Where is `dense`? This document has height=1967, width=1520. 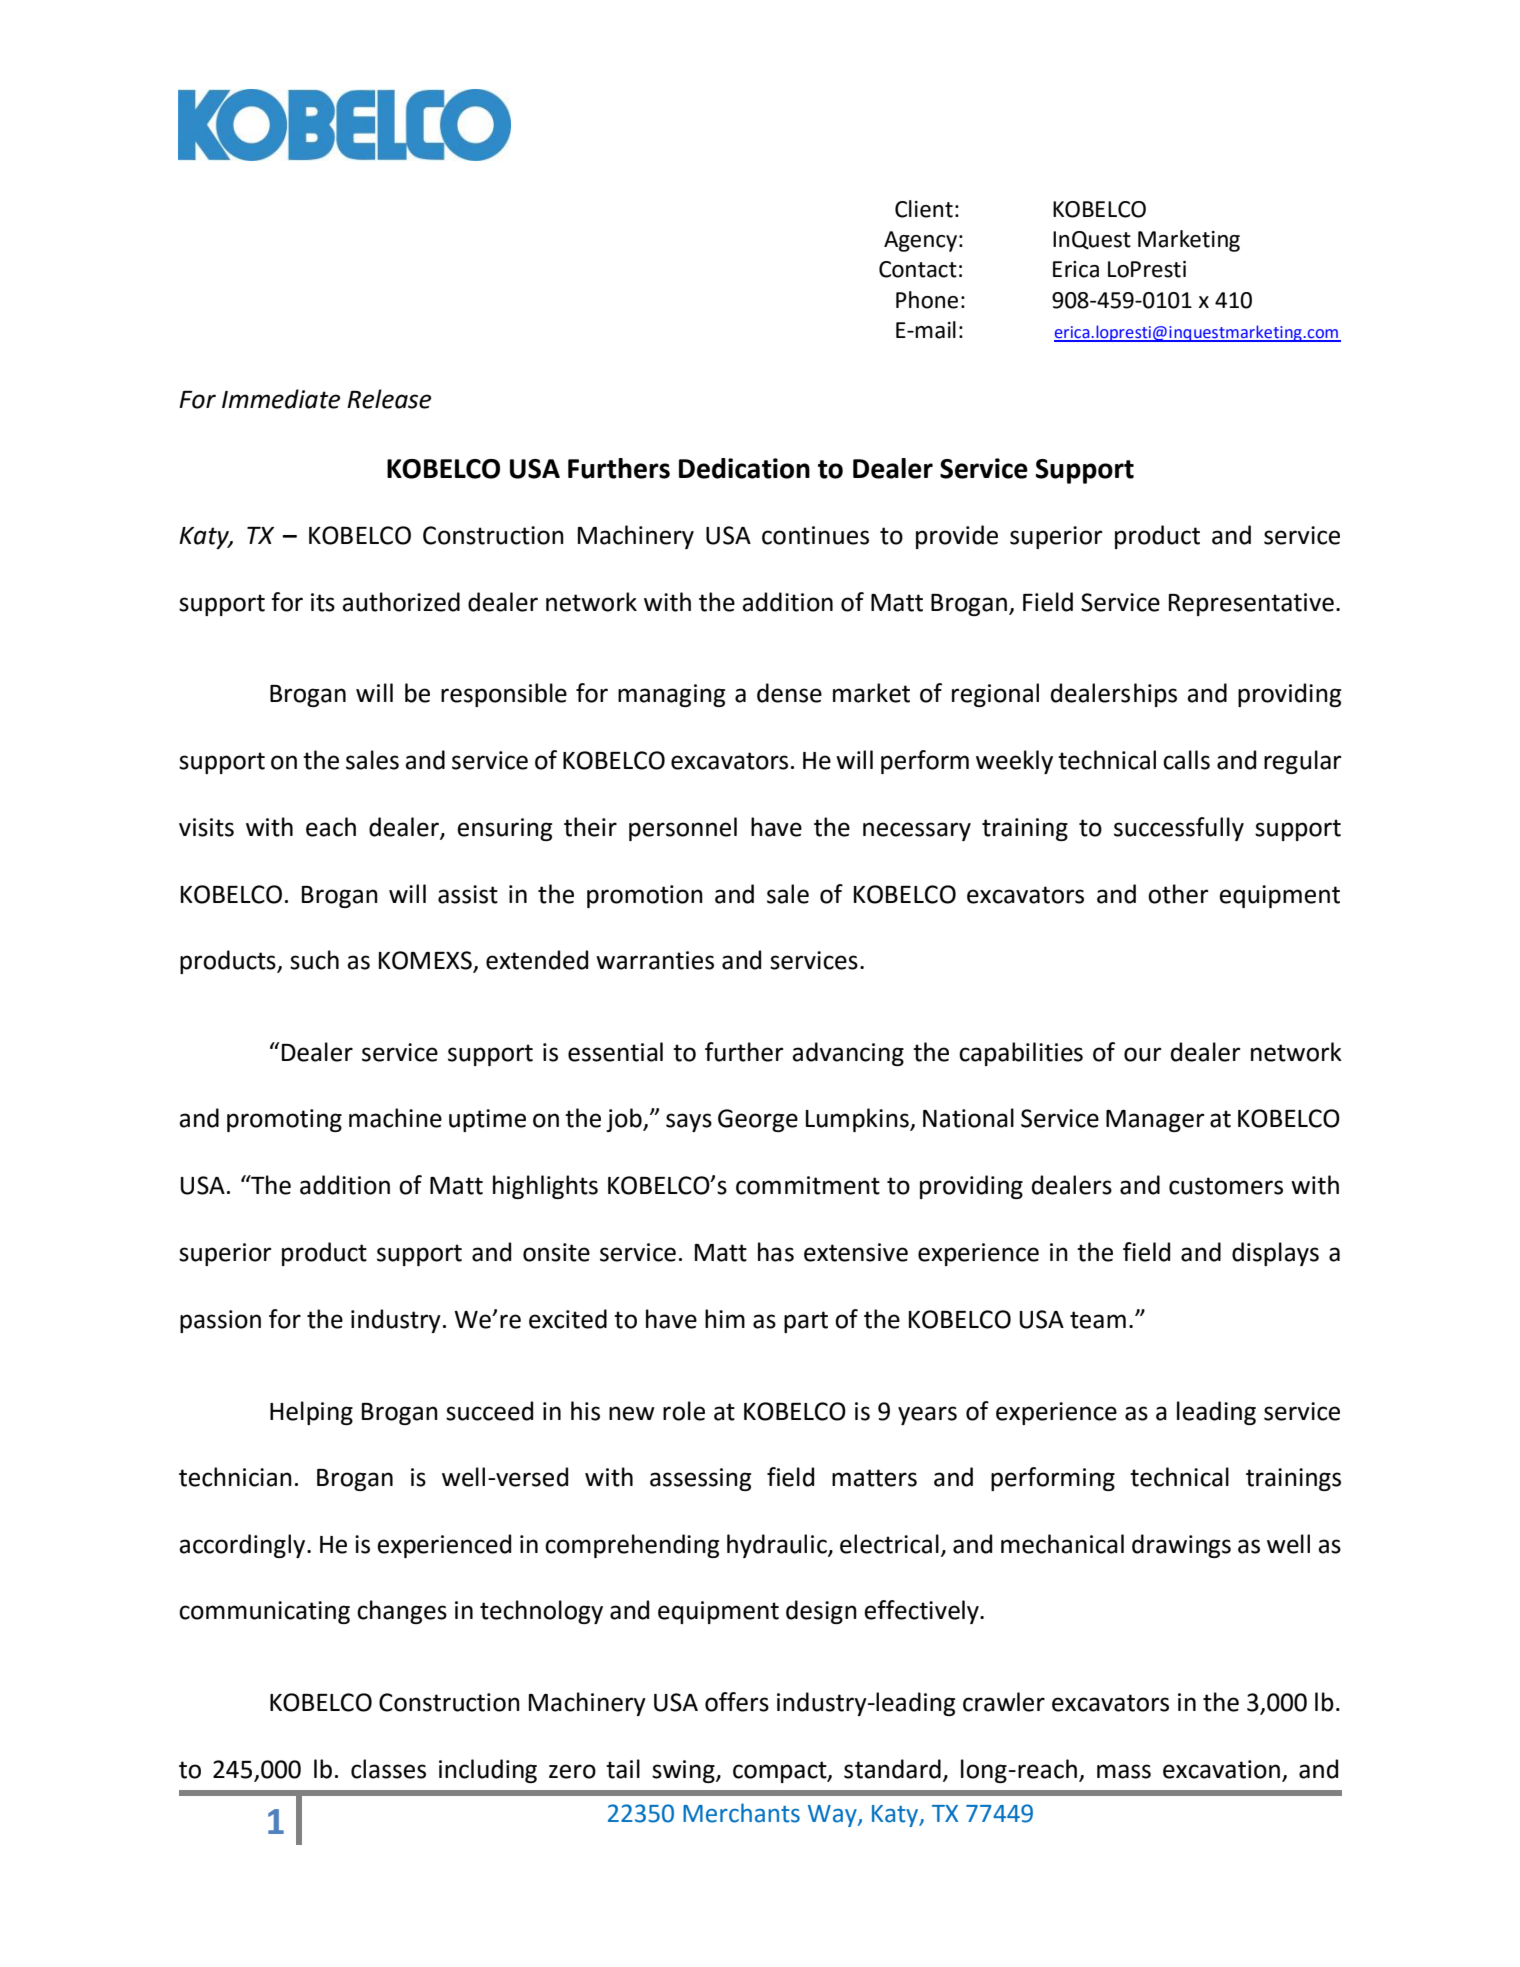
dense is located at coordinates (789, 693).
